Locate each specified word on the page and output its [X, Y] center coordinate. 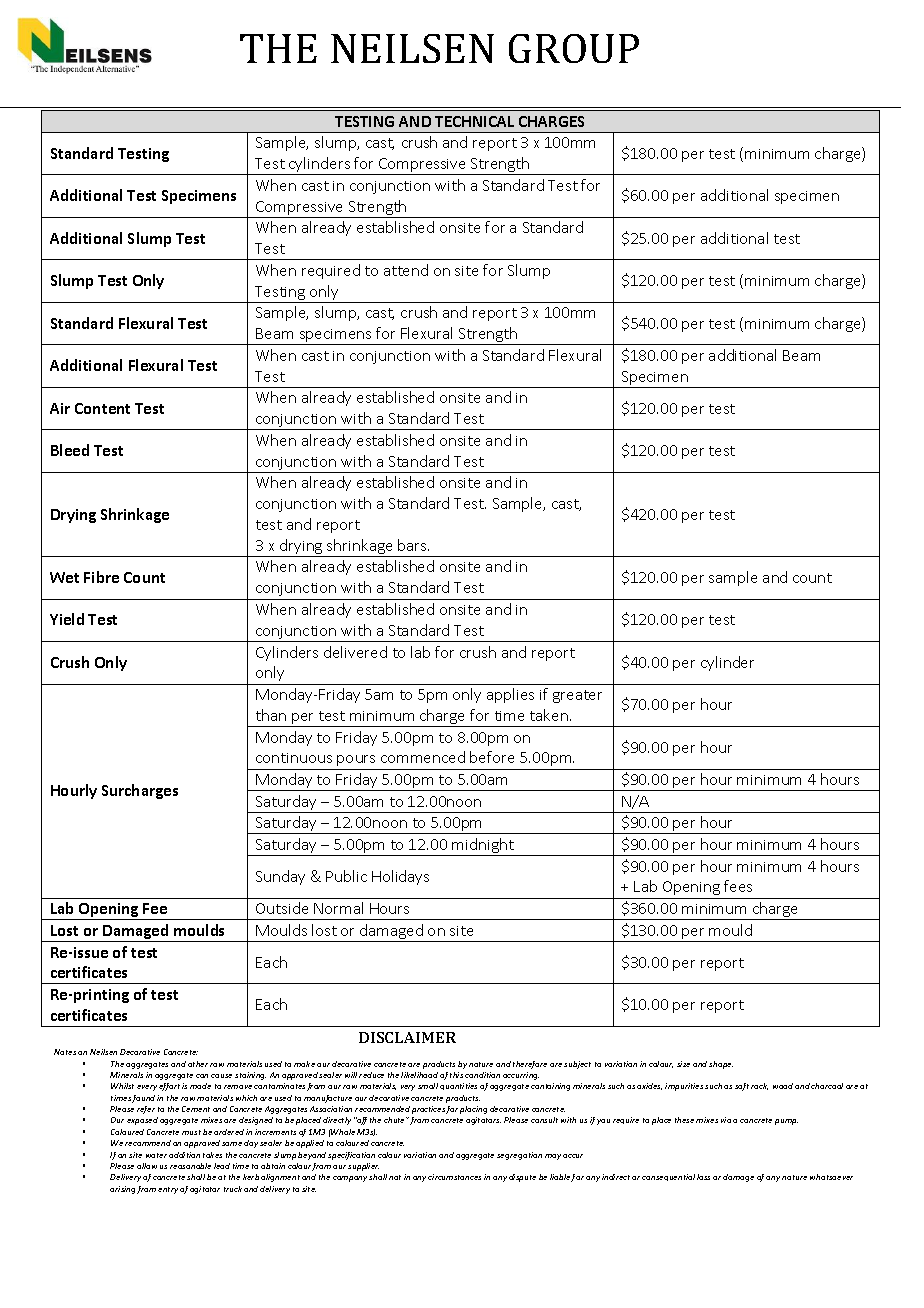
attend [406, 270]
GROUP [574, 48]
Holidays [400, 877]
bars [413, 545]
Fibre [101, 577]
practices [429, 1110]
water [156, 1155]
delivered [355, 652]
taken [549, 715]
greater [577, 696]
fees [738, 886]
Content [102, 408]
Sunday [280, 877]
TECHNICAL [474, 121]
